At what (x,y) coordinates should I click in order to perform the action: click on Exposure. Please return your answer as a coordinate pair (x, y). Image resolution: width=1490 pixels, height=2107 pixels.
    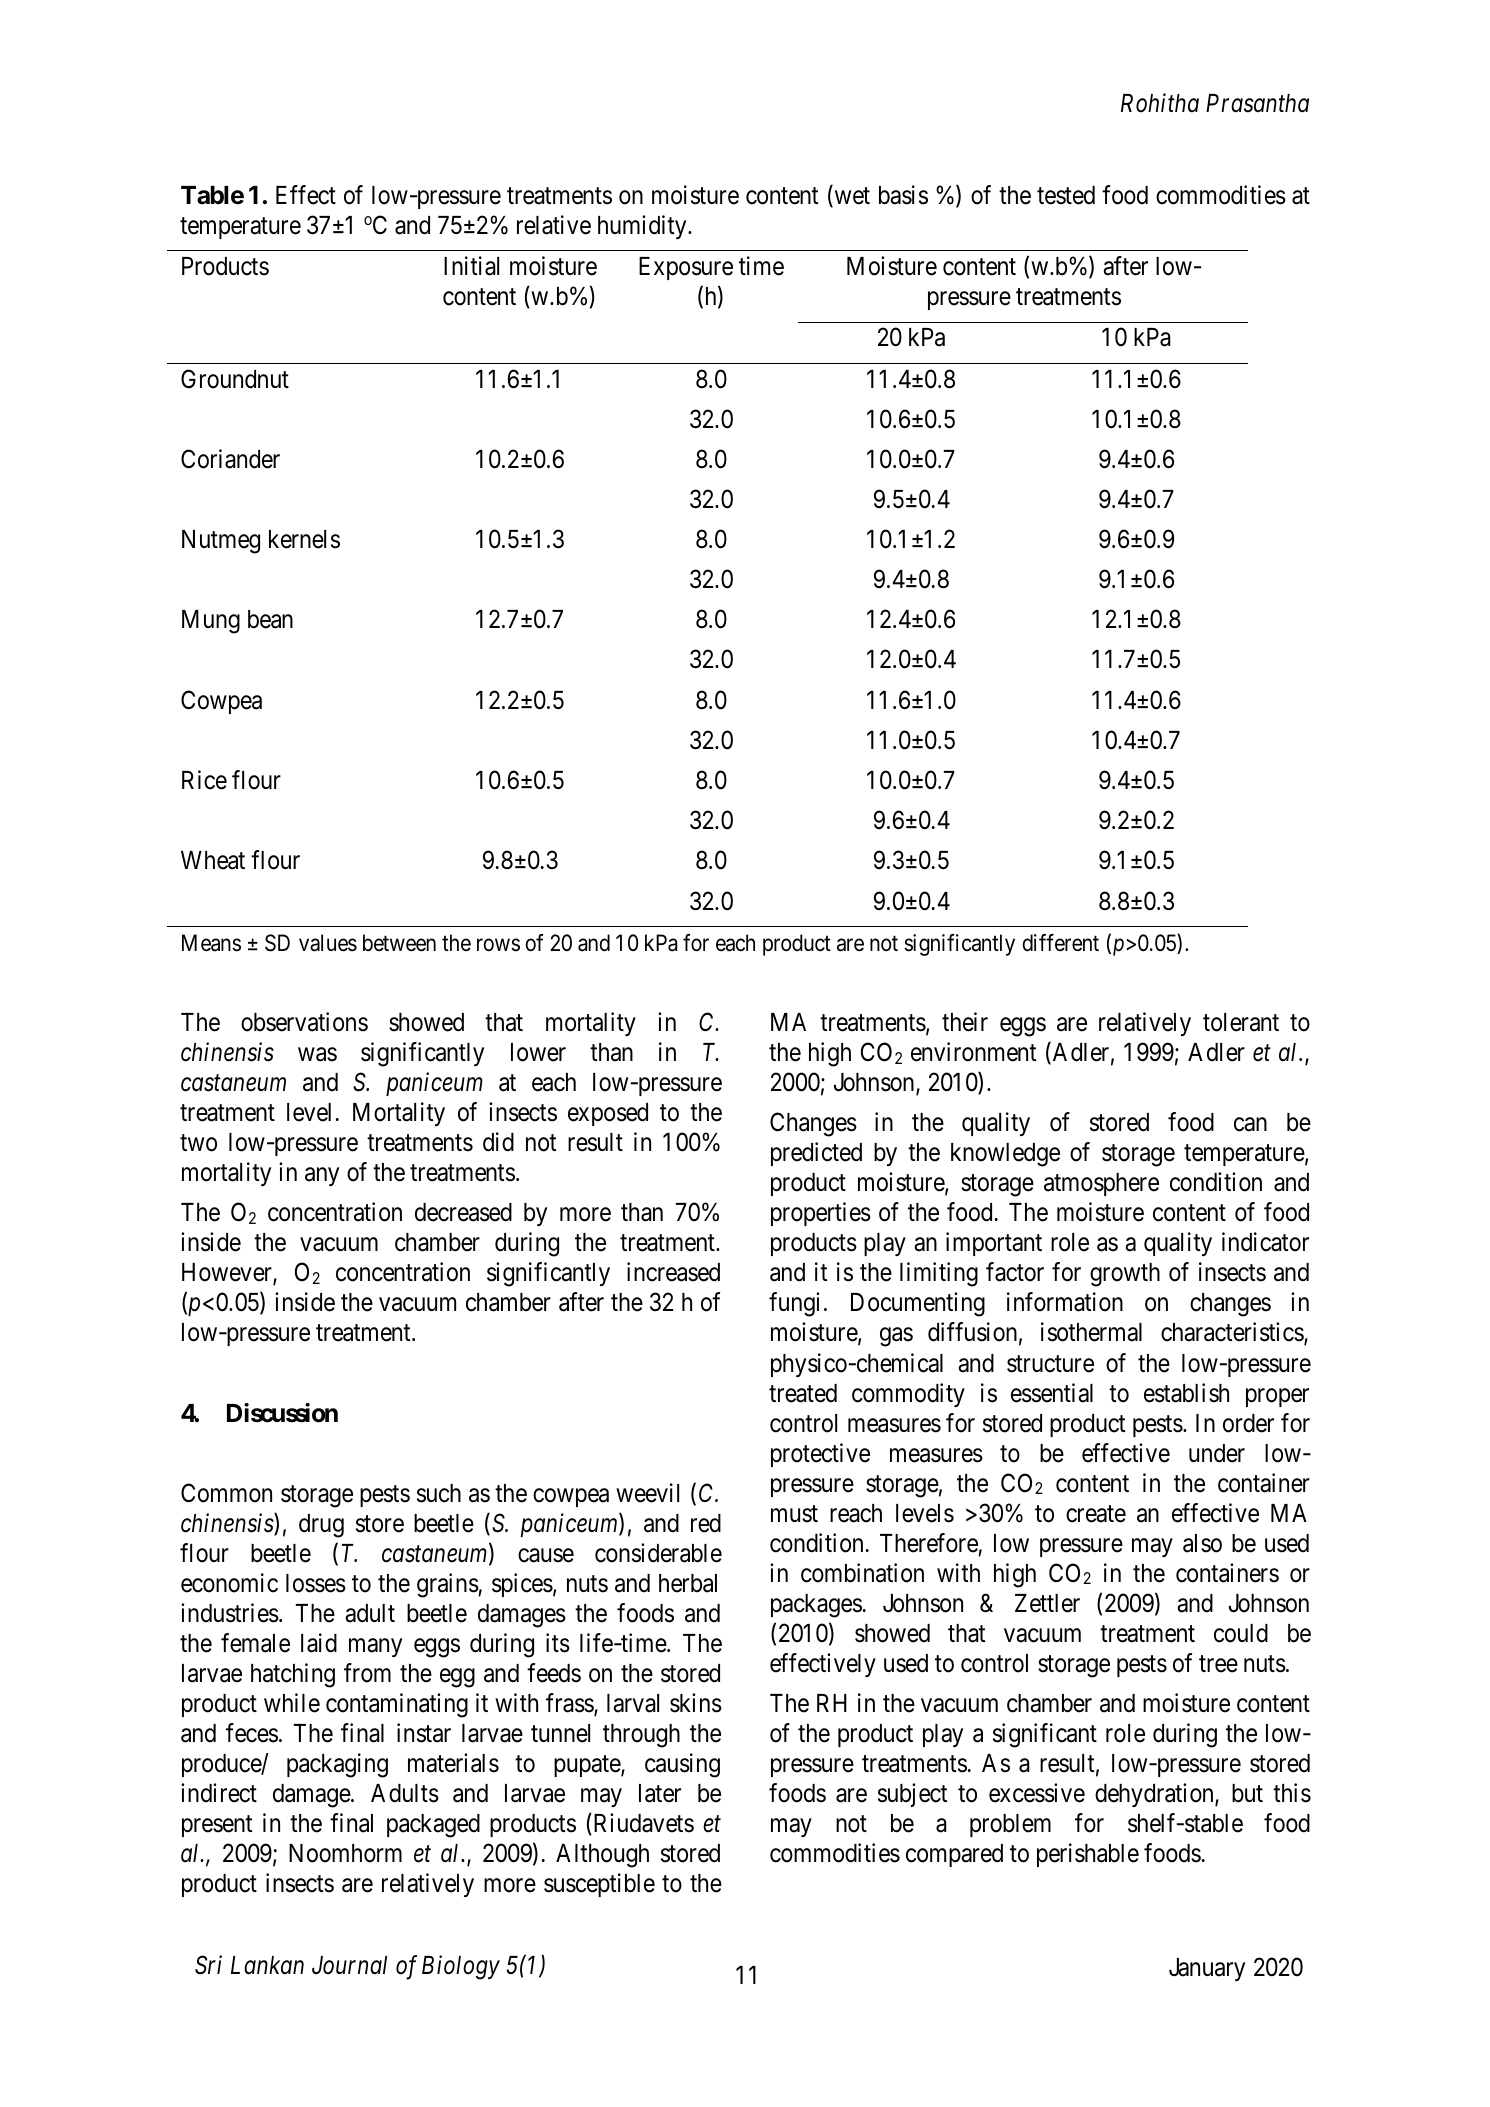
    Looking at the image, I should click on (686, 268).
